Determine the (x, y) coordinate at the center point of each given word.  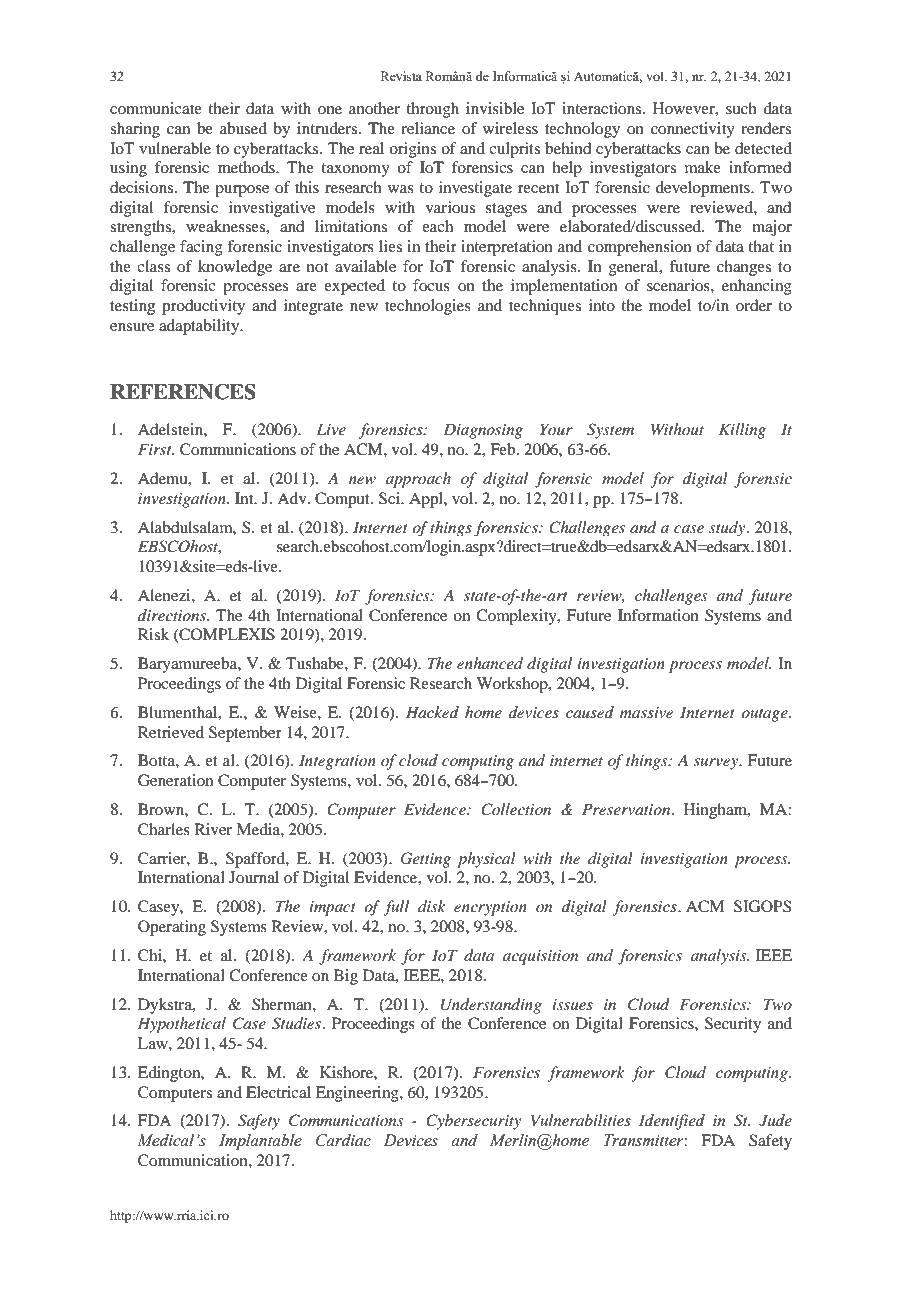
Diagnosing (483, 431)
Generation (175, 780)
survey (717, 764)
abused (243, 128)
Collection (516, 809)
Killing (742, 431)
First (156, 449)
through (432, 110)
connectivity (693, 130)
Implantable (260, 1142)
